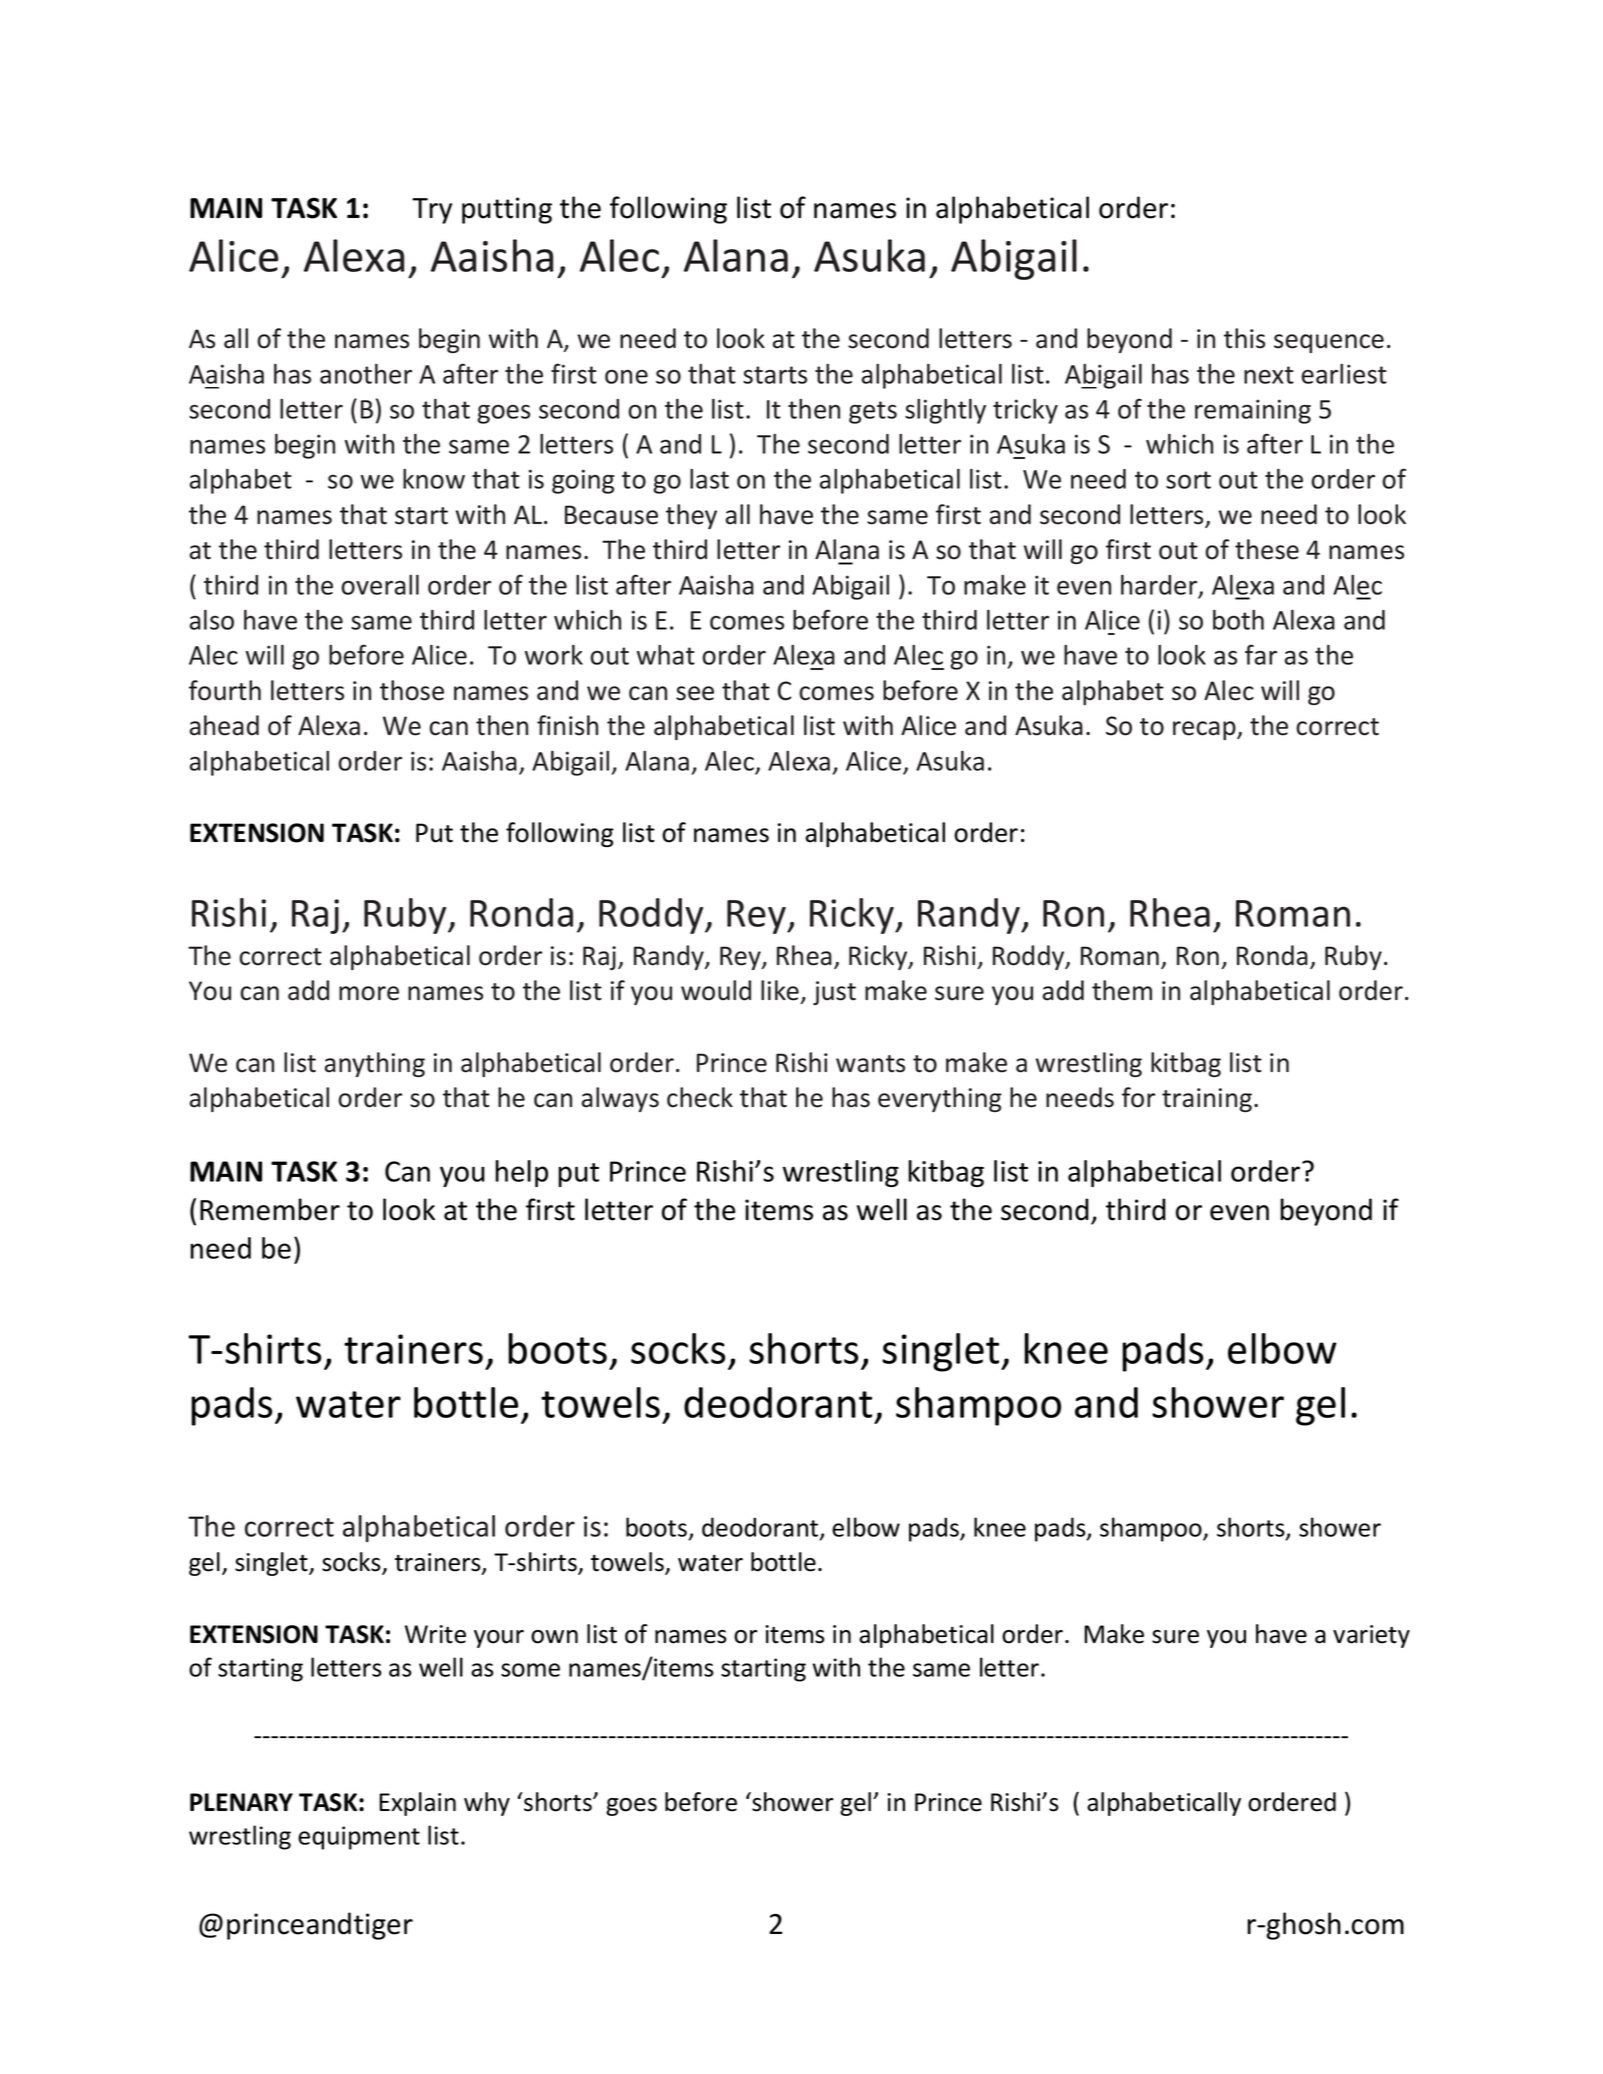 The width and height of the page is (1603, 2074). What do you see at coordinates (487, 1804) in the page?
I see `why` at bounding box center [487, 1804].
